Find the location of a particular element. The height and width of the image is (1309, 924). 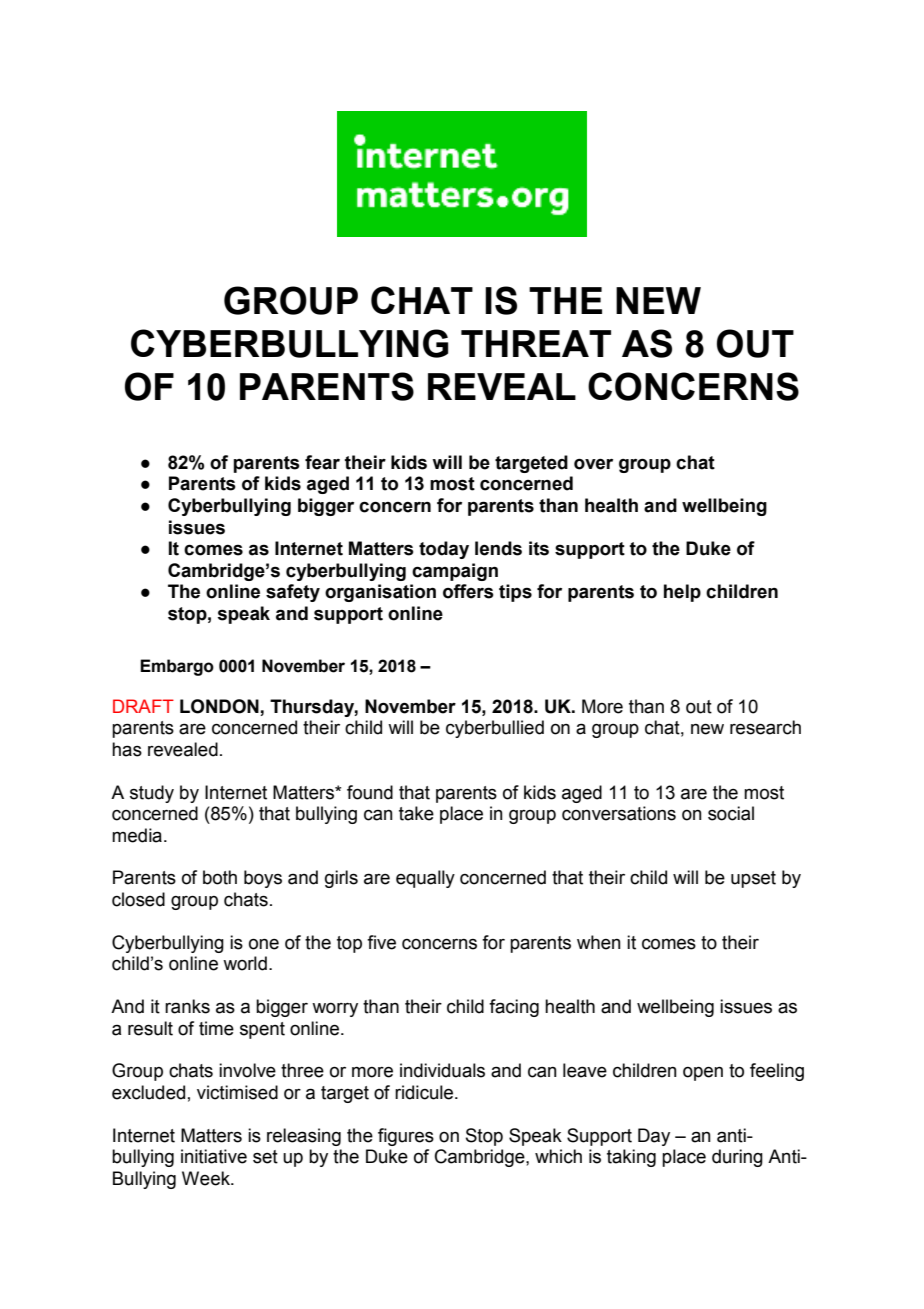

figures is located at coordinates (406, 1137).
